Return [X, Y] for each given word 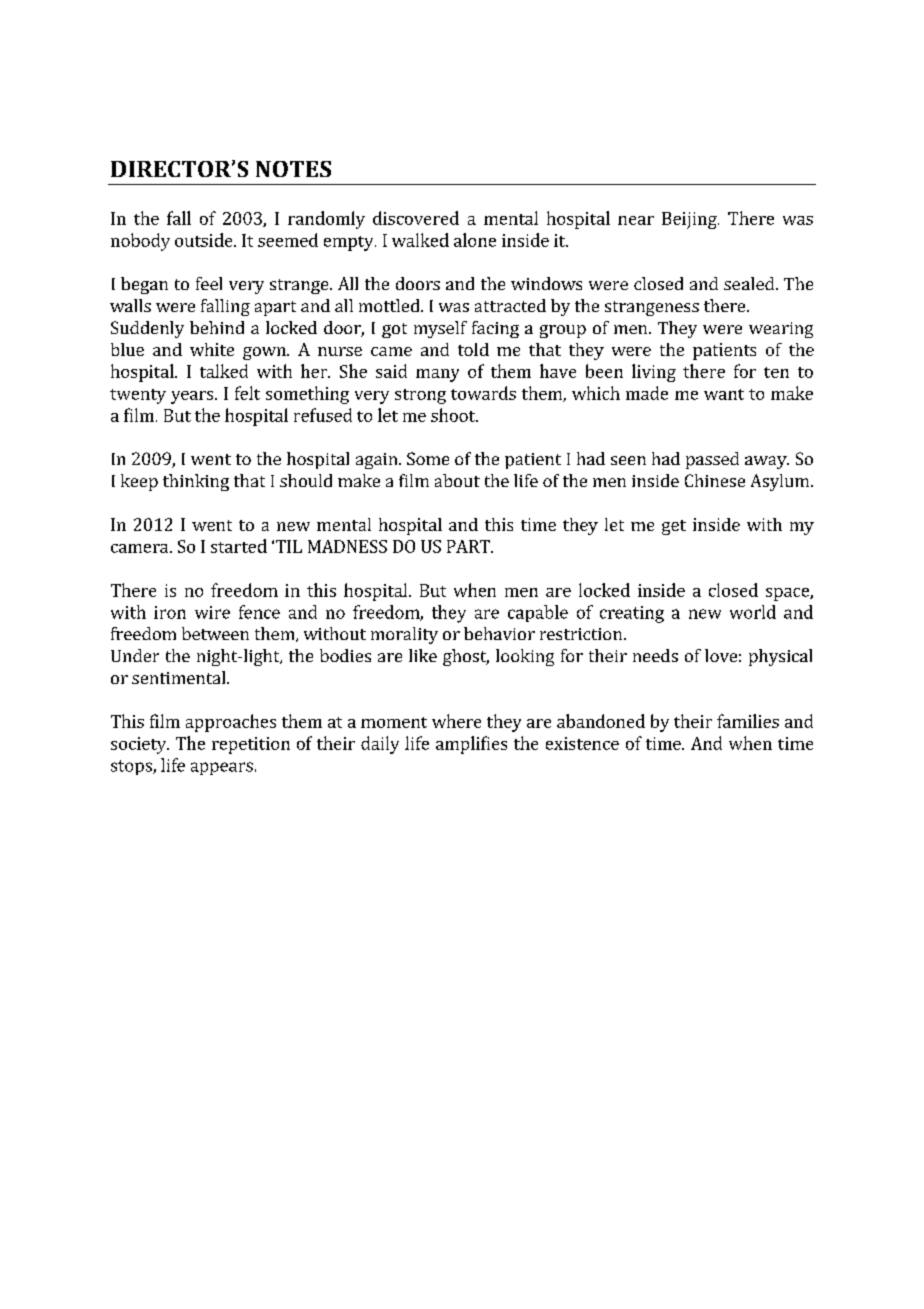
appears [222, 768]
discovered [416, 218]
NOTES [293, 169]
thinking [196, 482]
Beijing [690, 220]
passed [712, 460]
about [457, 480]
